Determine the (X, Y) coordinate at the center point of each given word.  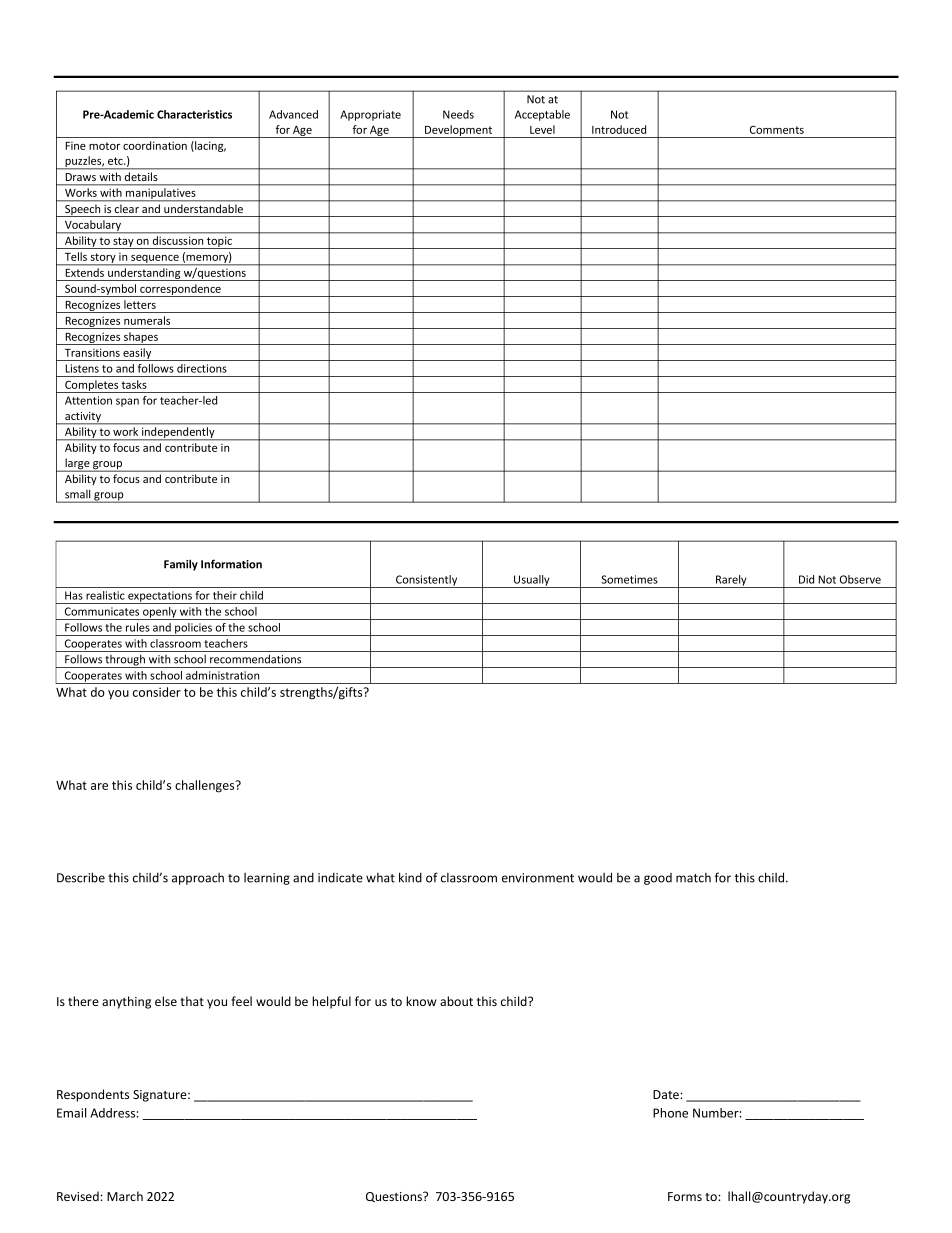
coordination (155, 145)
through (125, 661)
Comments (777, 129)
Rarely (731, 581)
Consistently (427, 581)
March (125, 1196)
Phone (670, 1113)
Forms (685, 1196)
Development (459, 131)
